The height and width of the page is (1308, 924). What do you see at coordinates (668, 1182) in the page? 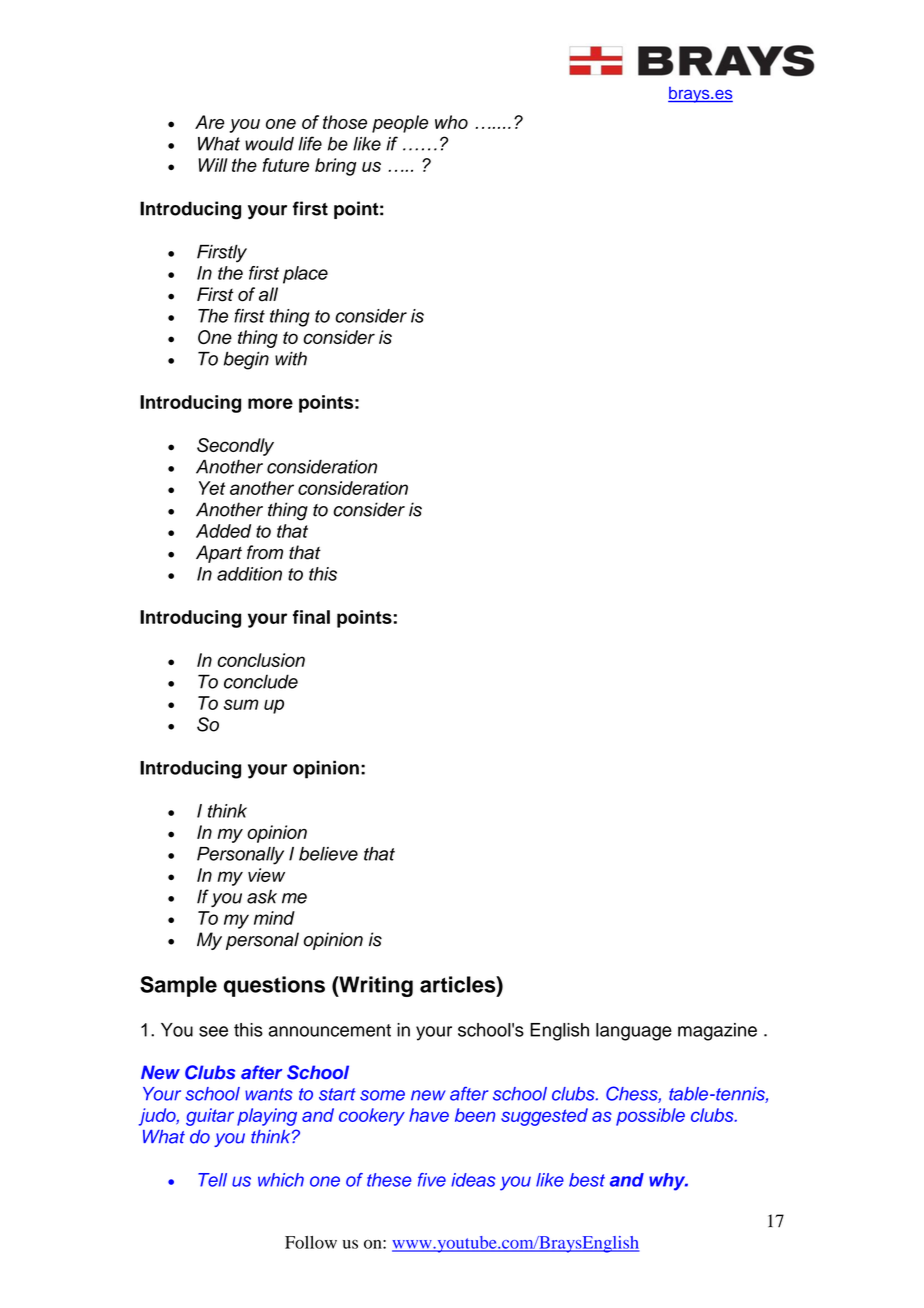
I see `why` at bounding box center [668, 1182].
